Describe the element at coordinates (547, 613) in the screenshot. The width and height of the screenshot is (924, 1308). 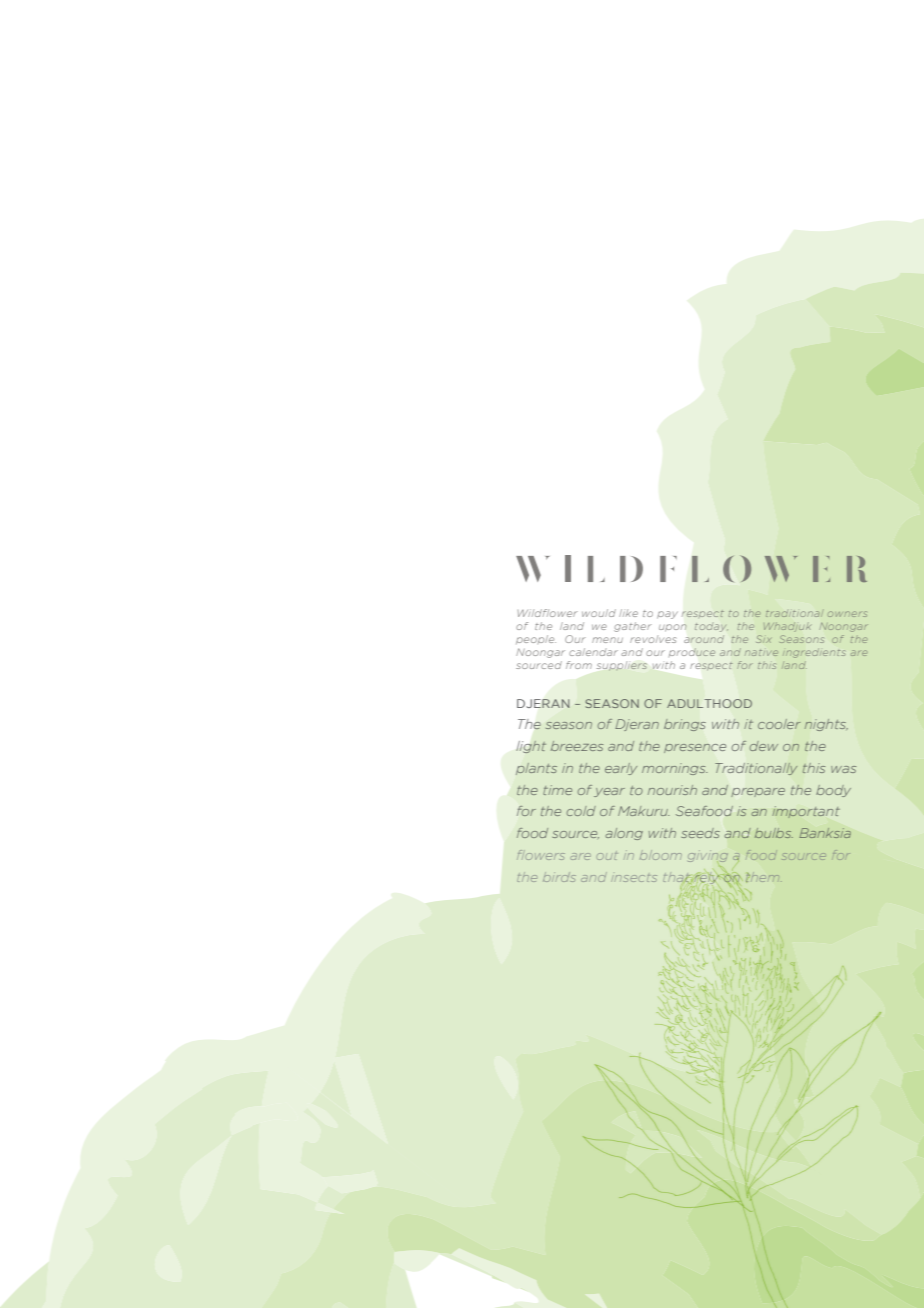
I see `Wildflower` at that location.
